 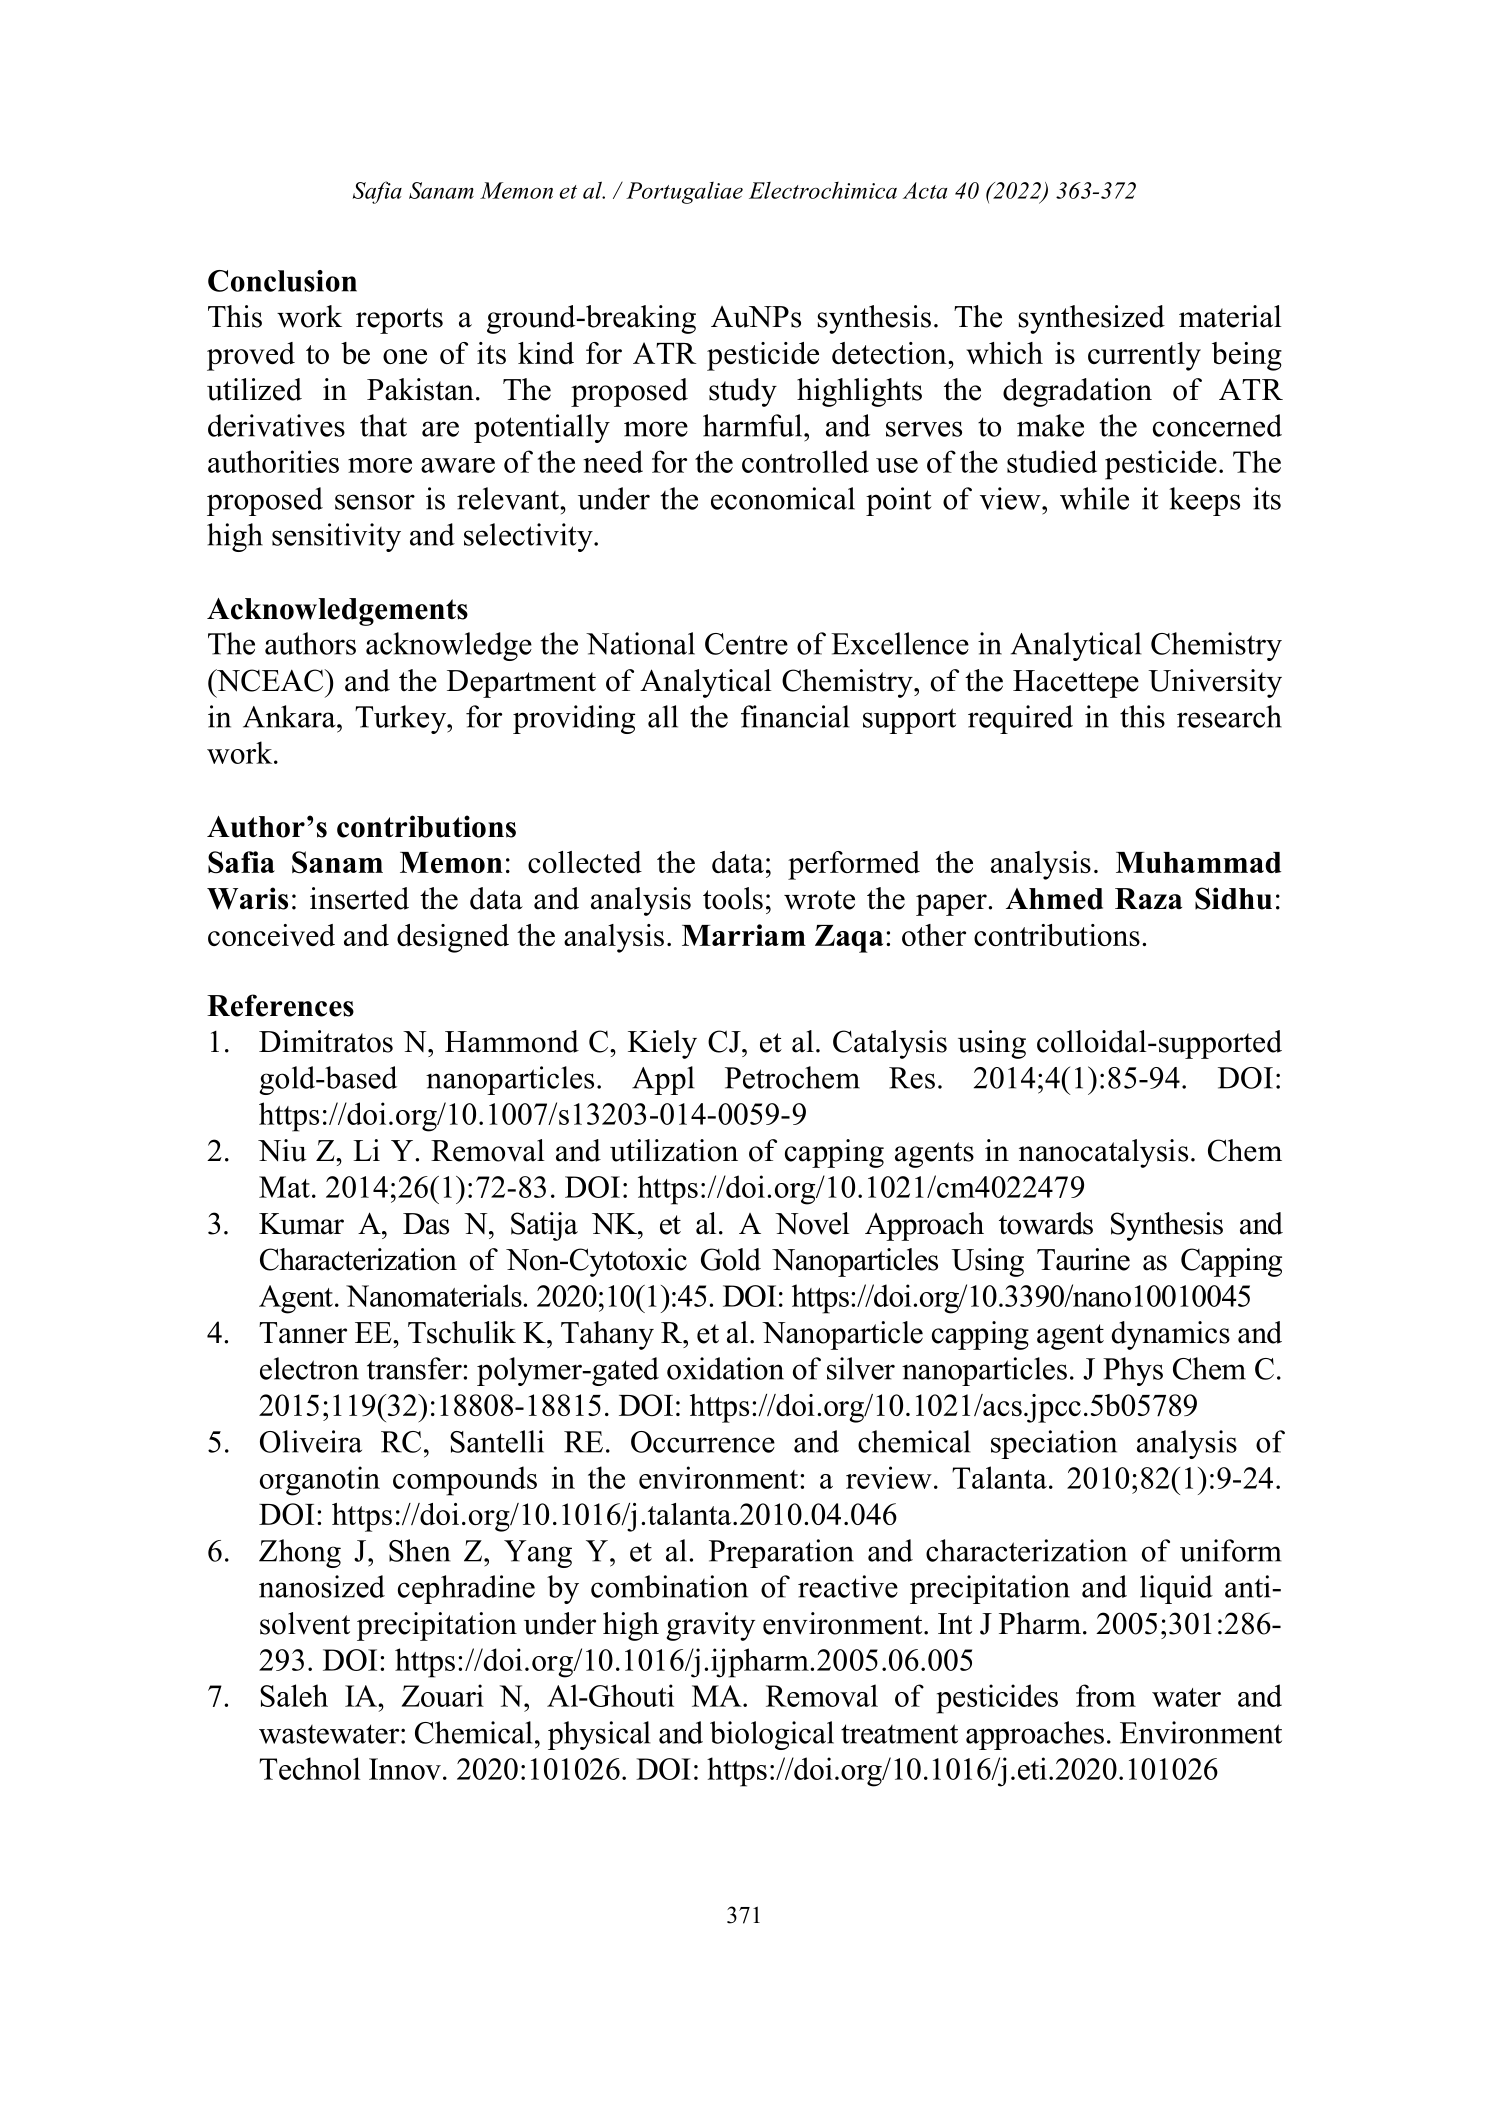 What do you see at coordinates (1171, 1335) in the screenshot?
I see `dynamics` at bounding box center [1171, 1335].
